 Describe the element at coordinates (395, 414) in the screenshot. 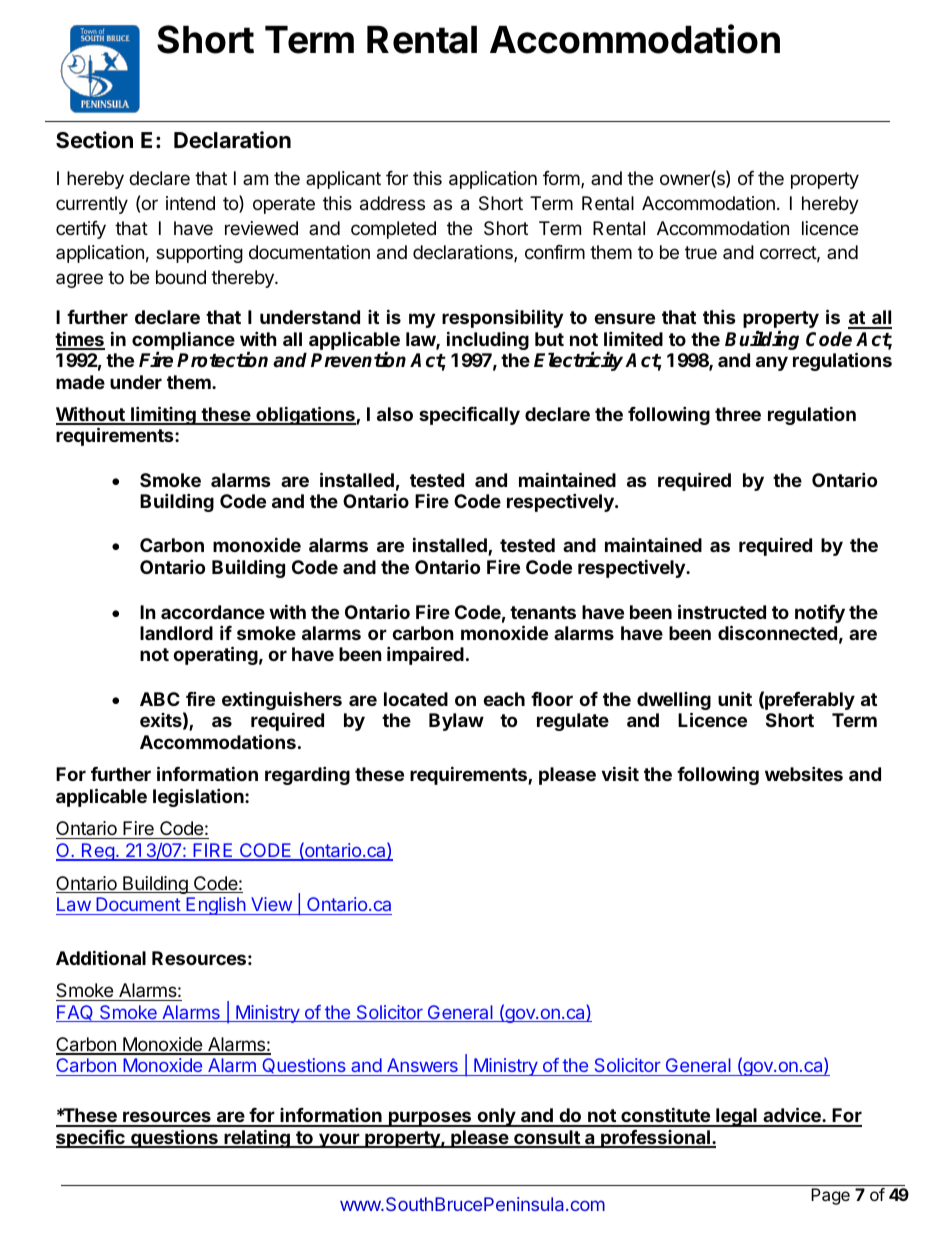

I see `also` at that location.
